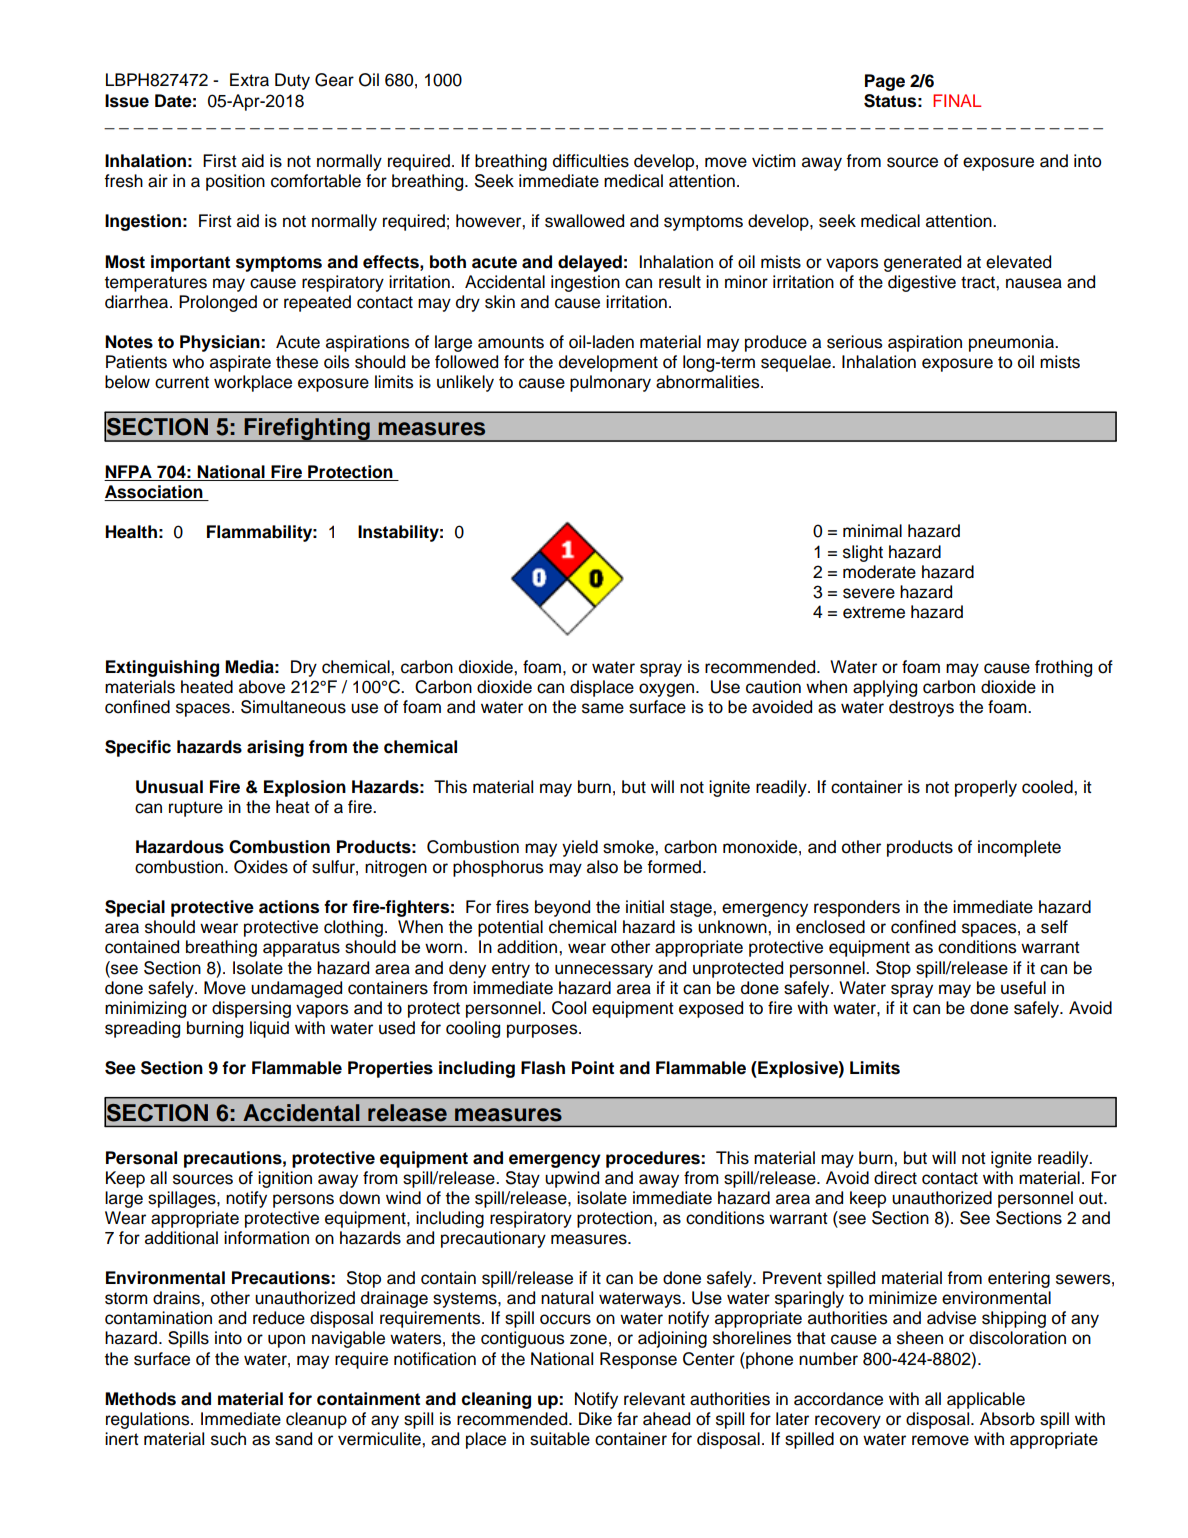 This document has height=1538, width=1188. What do you see at coordinates (986, 788) in the document?
I see `properly` at bounding box center [986, 788].
